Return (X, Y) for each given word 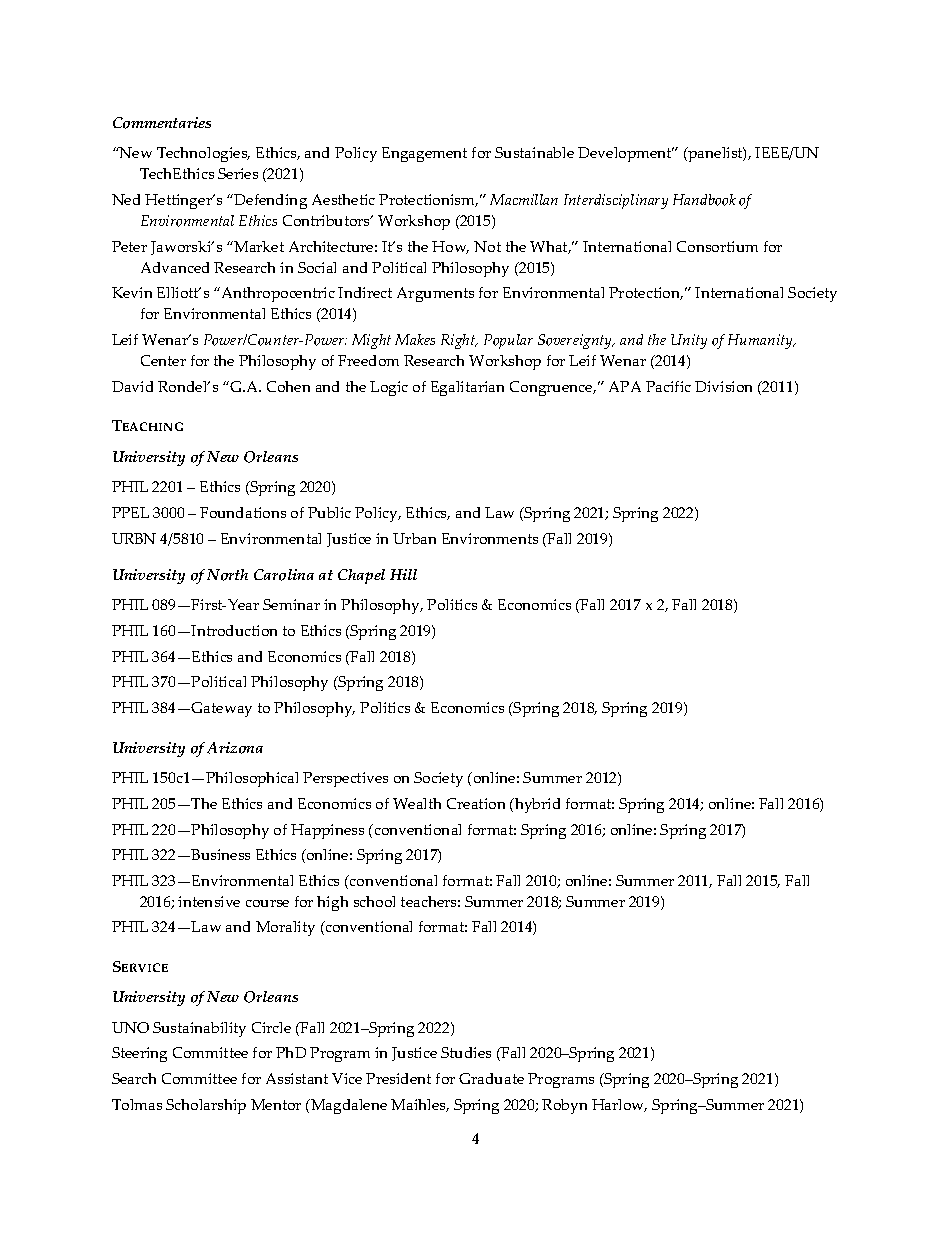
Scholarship (206, 1106)
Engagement (424, 154)
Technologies (203, 154)
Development (626, 154)
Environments (490, 538)
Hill (403, 574)
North (227, 575)
